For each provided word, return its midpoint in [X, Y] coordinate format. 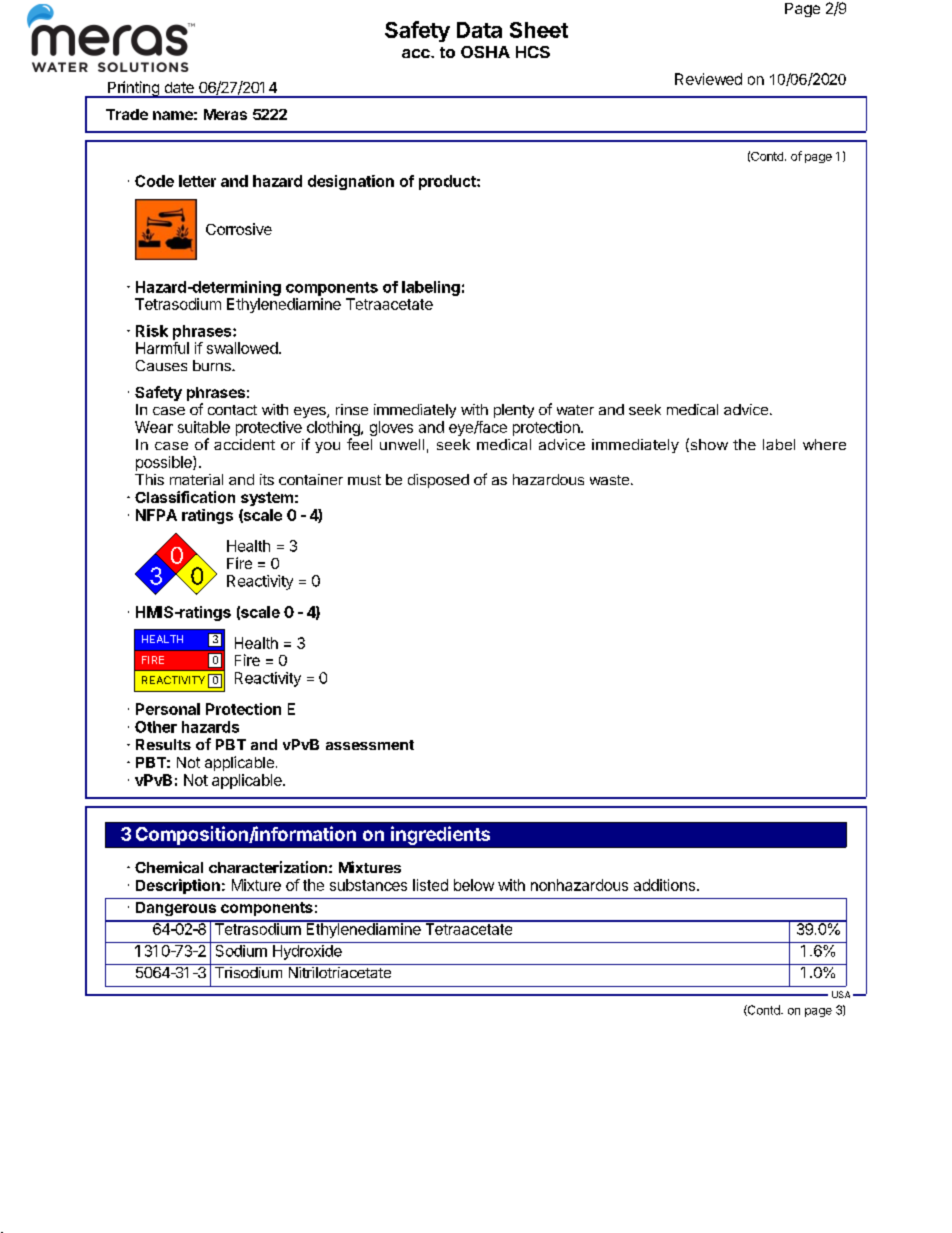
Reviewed [708, 79]
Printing [133, 89]
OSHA [485, 52]
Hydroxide [307, 952]
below [474, 885]
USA [841, 994]
